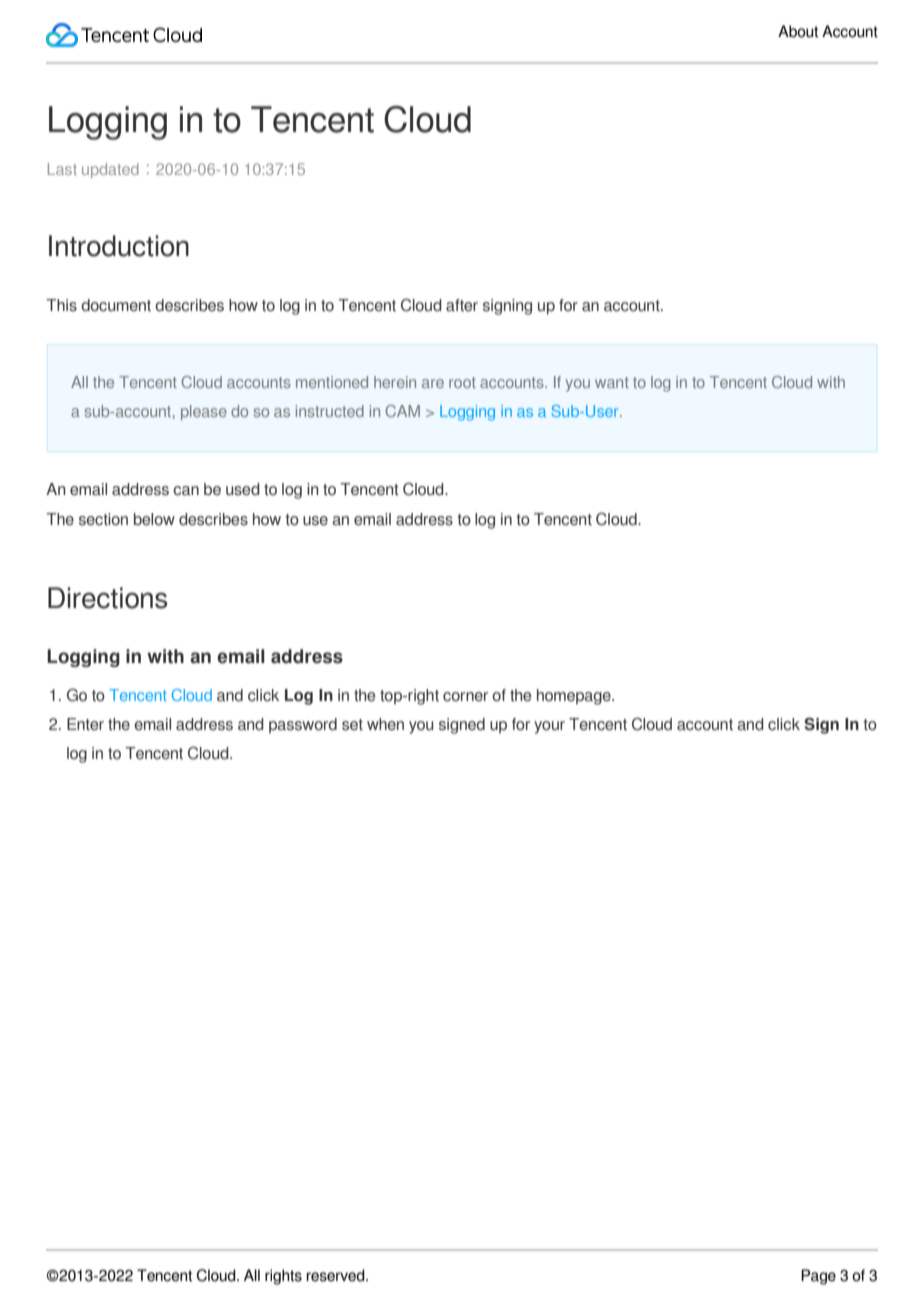 The image size is (924, 1308). What do you see at coordinates (465, 697) in the screenshot?
I see `corner` at bounding box center [465, 697].
